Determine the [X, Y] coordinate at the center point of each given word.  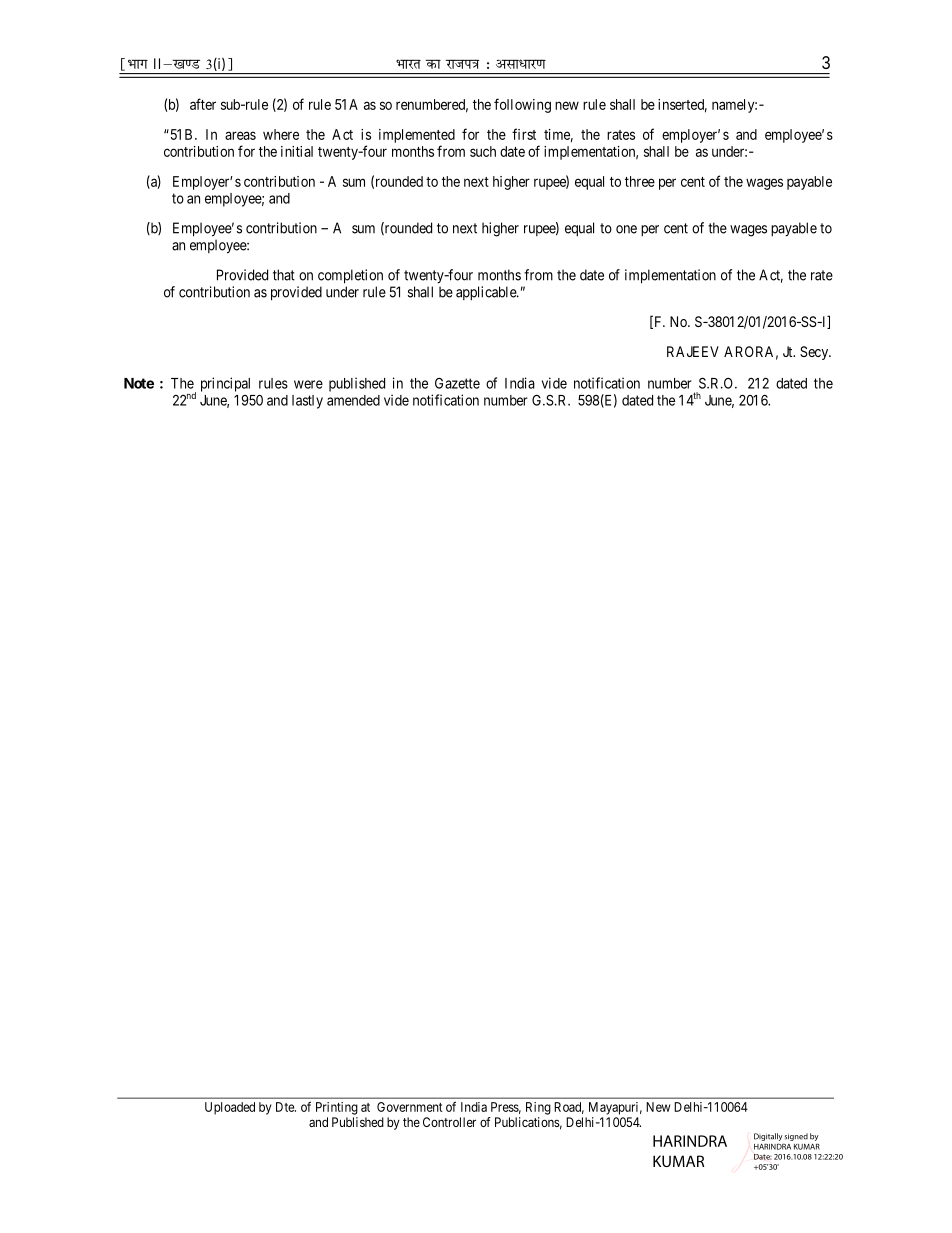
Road [569, 1108]
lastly [307, 402]
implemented [417, 136]
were [308, 384]
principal [225, 384]
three [640, 181]
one [626, 229]
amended [353, 400]
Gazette [457, 383]
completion [350, 276]
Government [410, 1107]
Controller [449, 1122]
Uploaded [230, 1108]
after [203, 104]
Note [139, 383]
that [284, 275]
